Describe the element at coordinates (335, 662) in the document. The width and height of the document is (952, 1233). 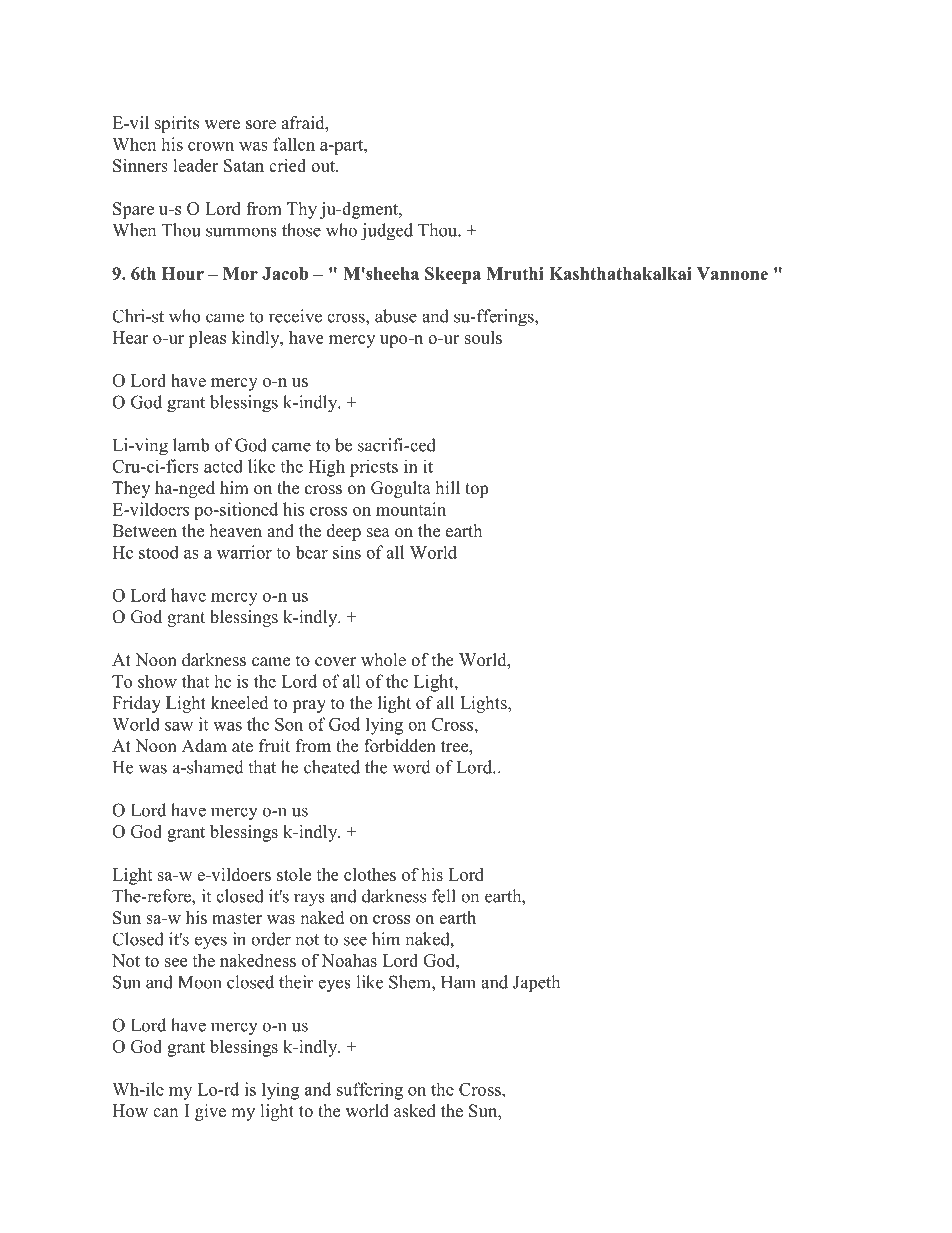
I see `cover` at that location.
